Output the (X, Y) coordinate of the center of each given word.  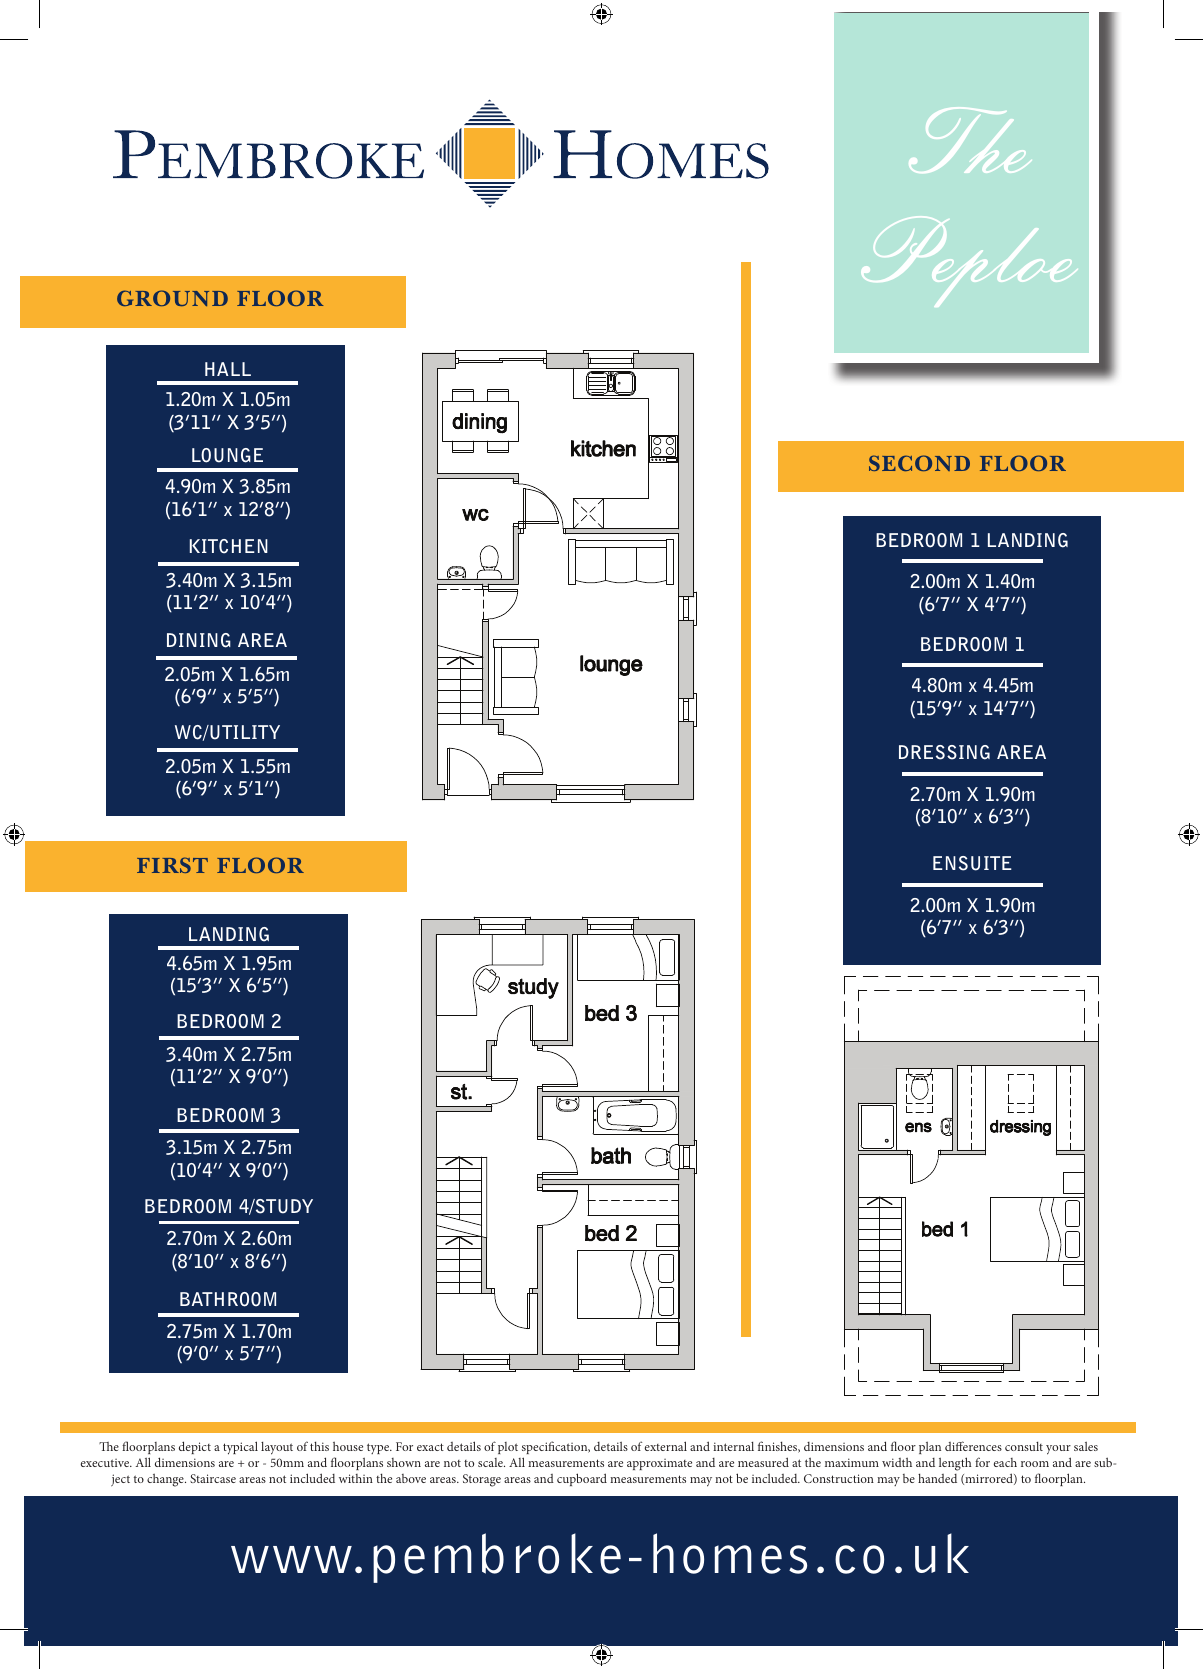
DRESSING (944, 752)
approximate (659, 1464)
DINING (199, 640)
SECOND (919, 463)
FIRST (172, 865)
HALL (228, 369)
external (666, 1446)
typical (240, 1448)
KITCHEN (229, 546)
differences (973, 1446)
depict (195, 1447)
